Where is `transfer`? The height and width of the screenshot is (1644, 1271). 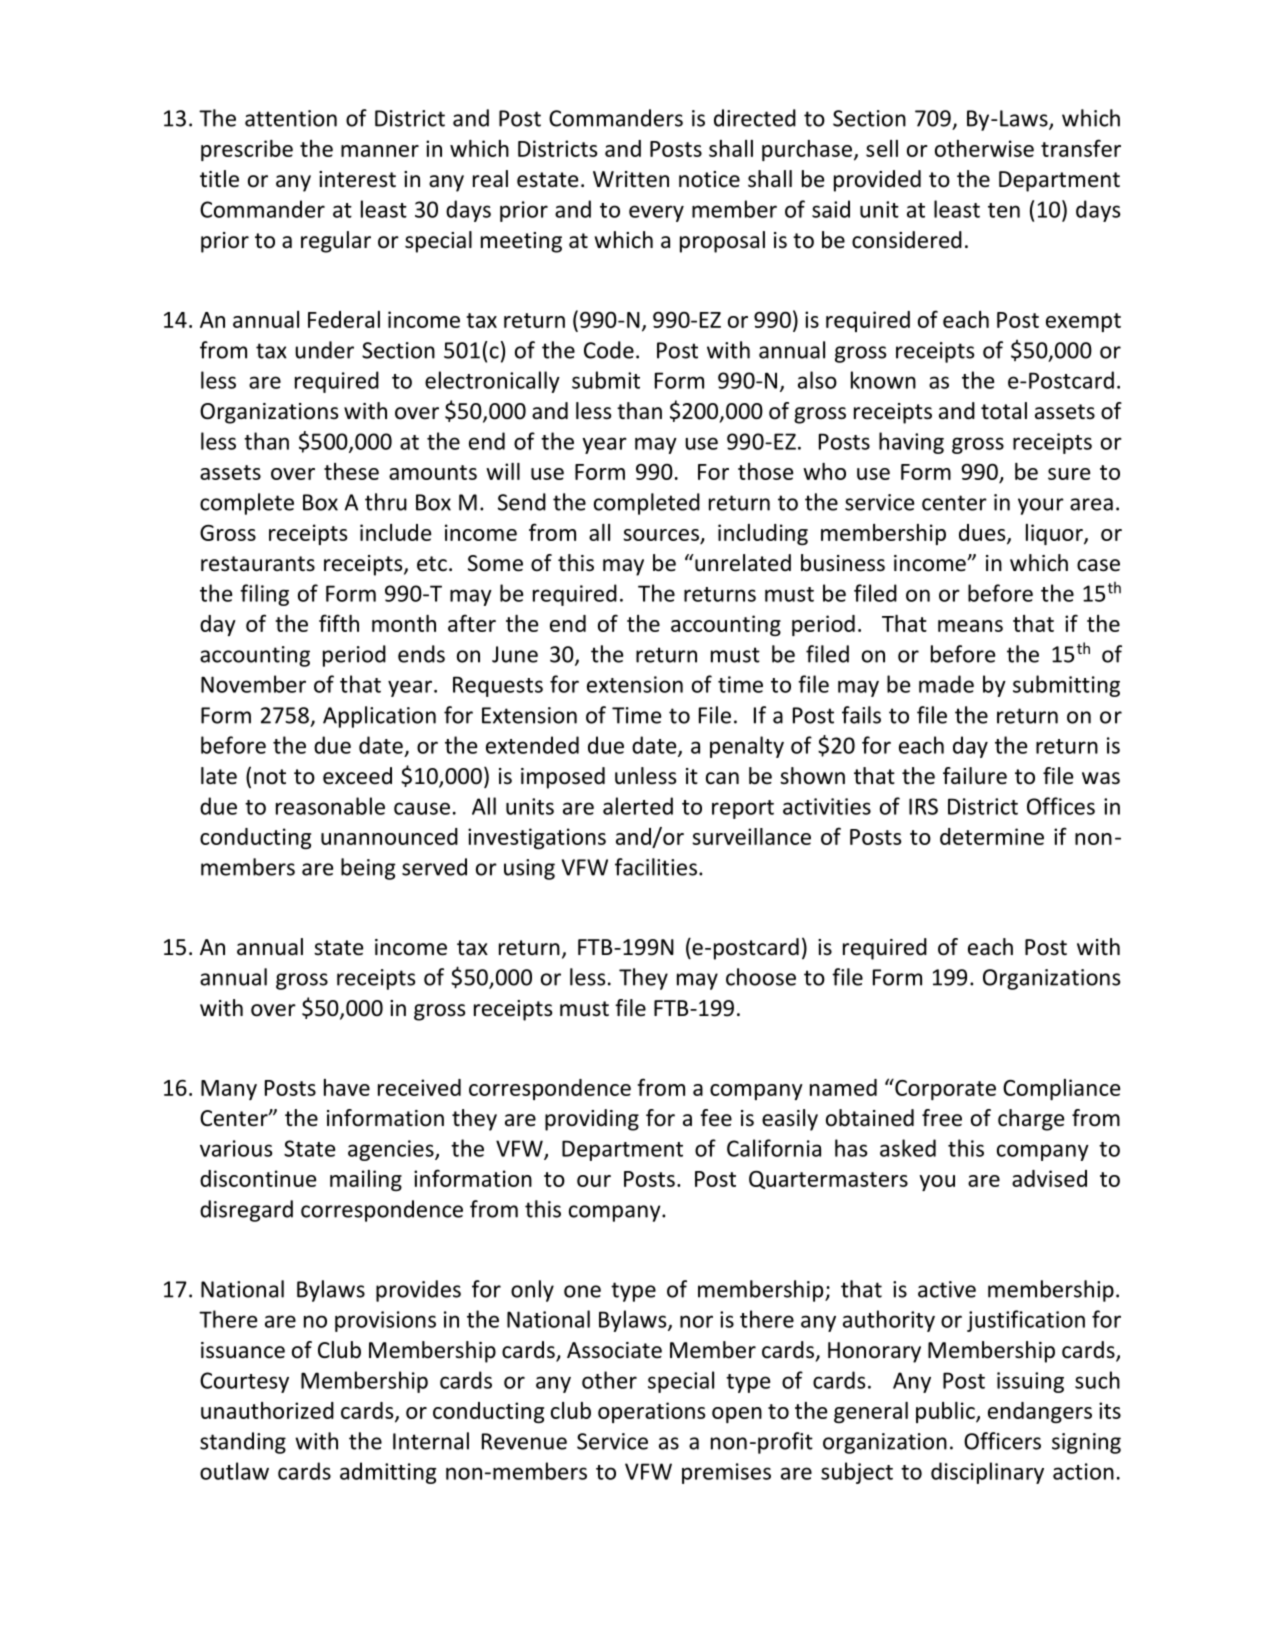 transfer is located at coordinates (1081, 148).
